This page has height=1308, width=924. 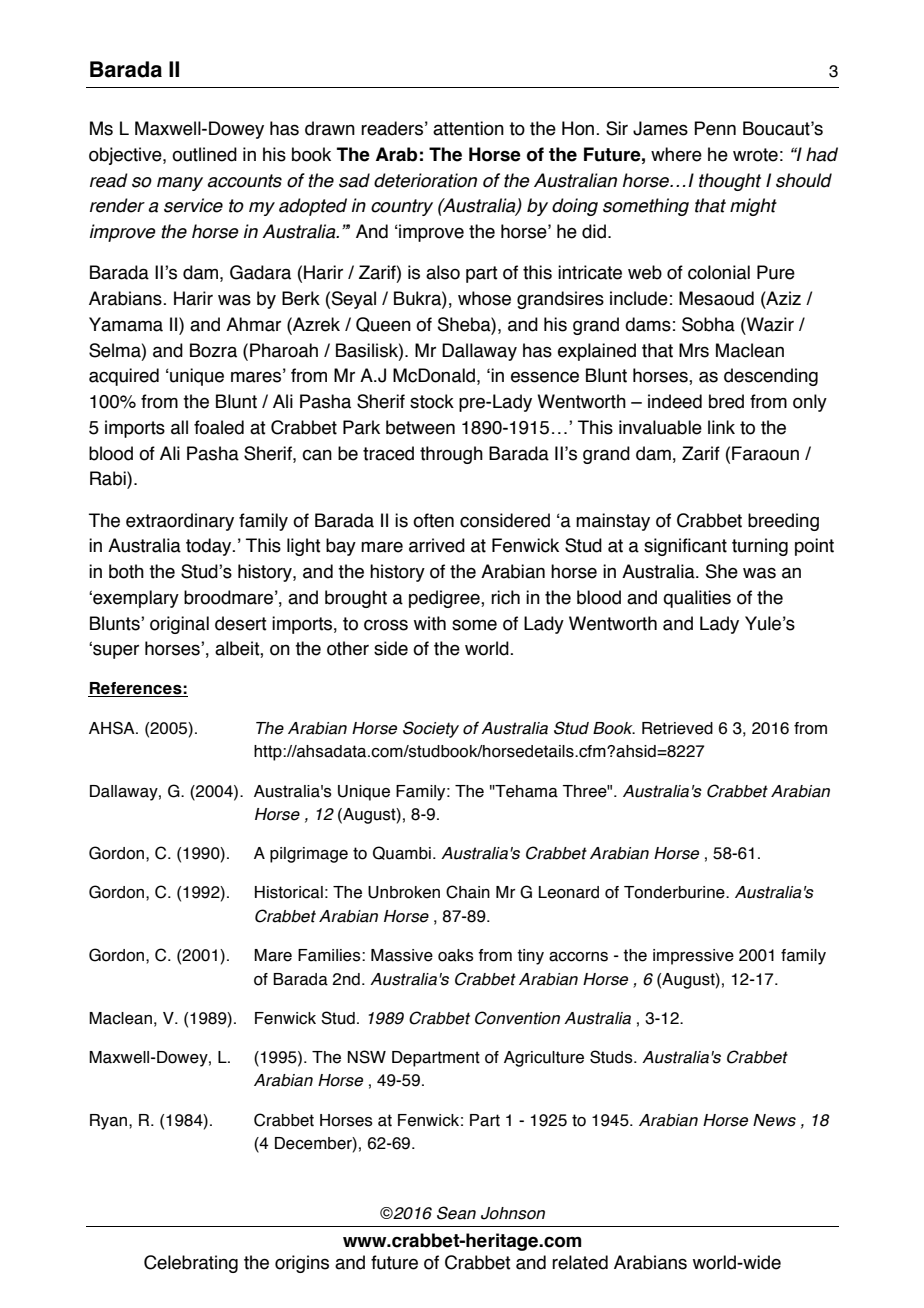 I want to click on outlined, so click(x=204, y=154).
